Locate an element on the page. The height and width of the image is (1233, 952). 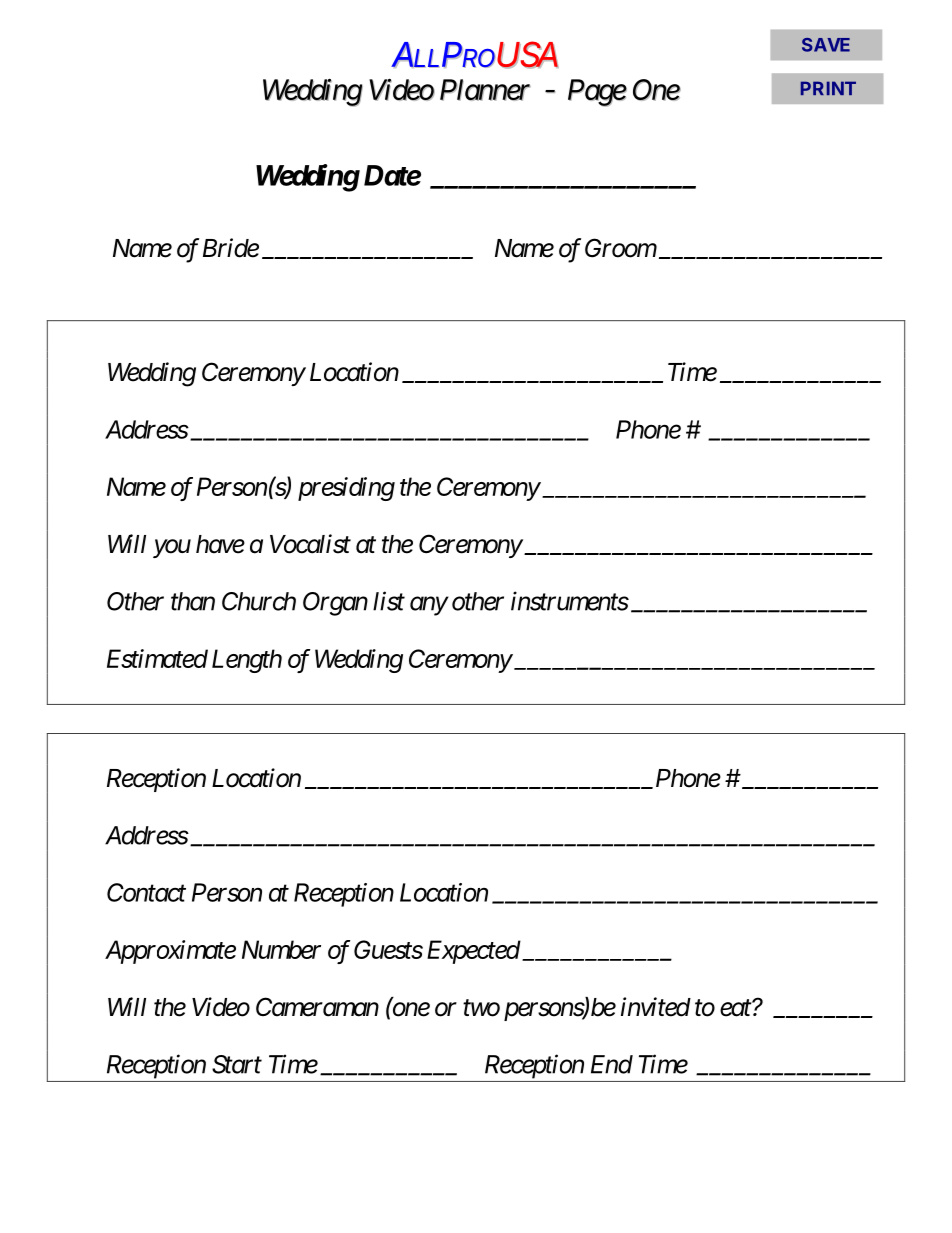
invited is located at coordinates (656, 1007).
